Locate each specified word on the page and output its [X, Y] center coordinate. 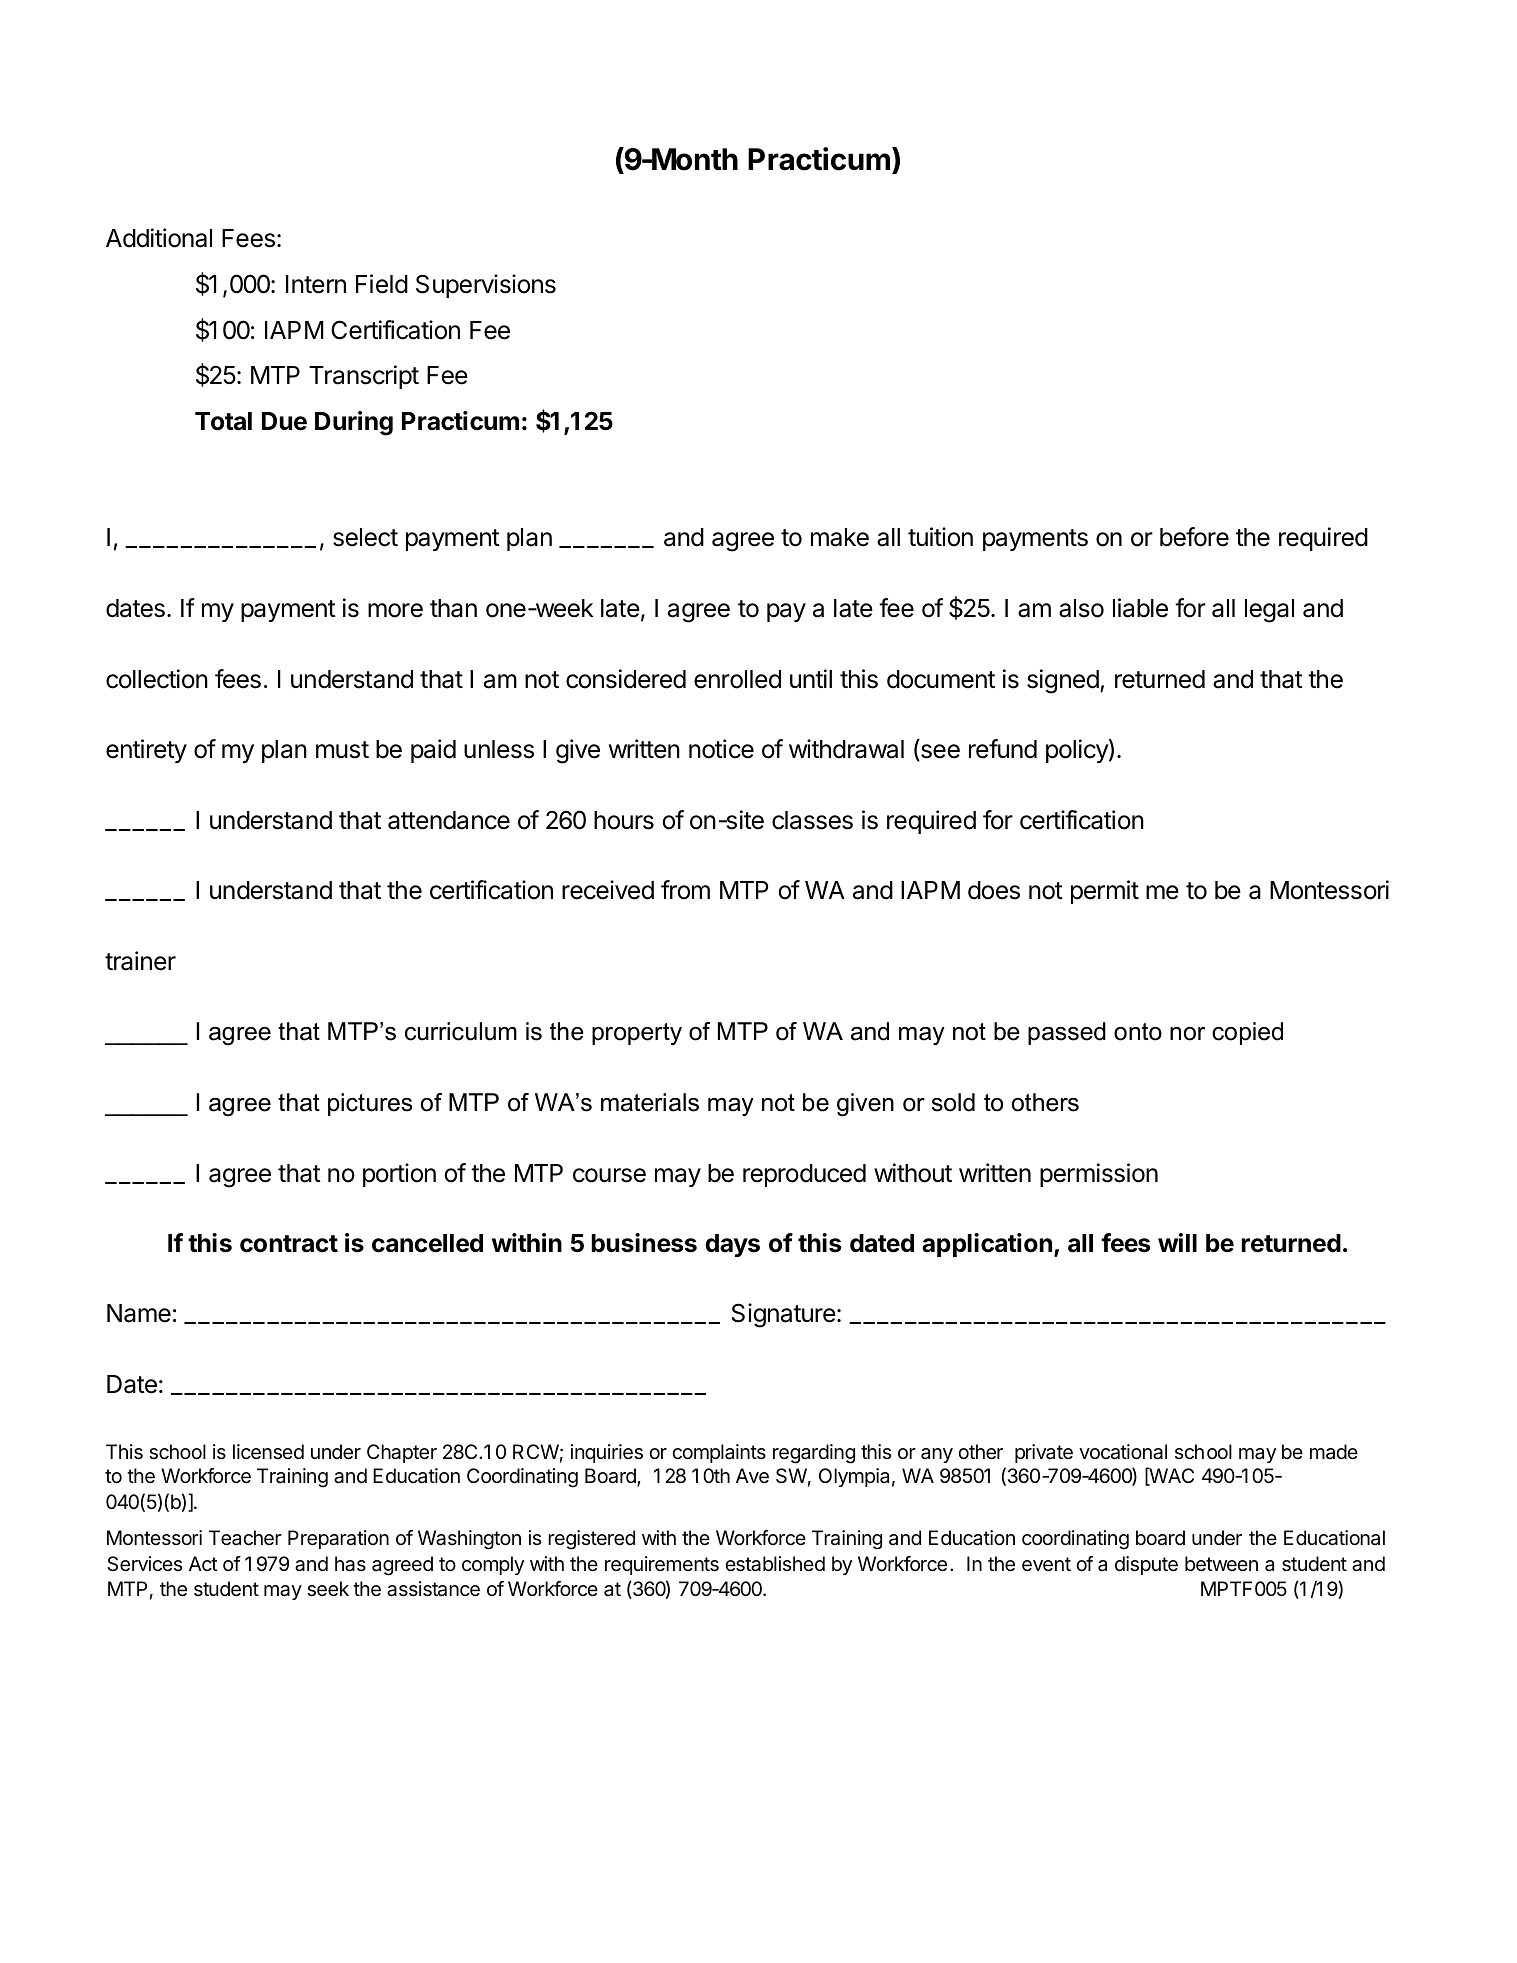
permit [1105, 892]
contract [289, 1244]
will [1177, 1242]
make [840, 537]
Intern [316, 284]
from [685, 890]
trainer [140, 961]
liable [1140, 608]
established [775, 1564]
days [732, 1245]
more [395, 610]
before [1194, 537]
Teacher [245, 1538]
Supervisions [486, 286]
